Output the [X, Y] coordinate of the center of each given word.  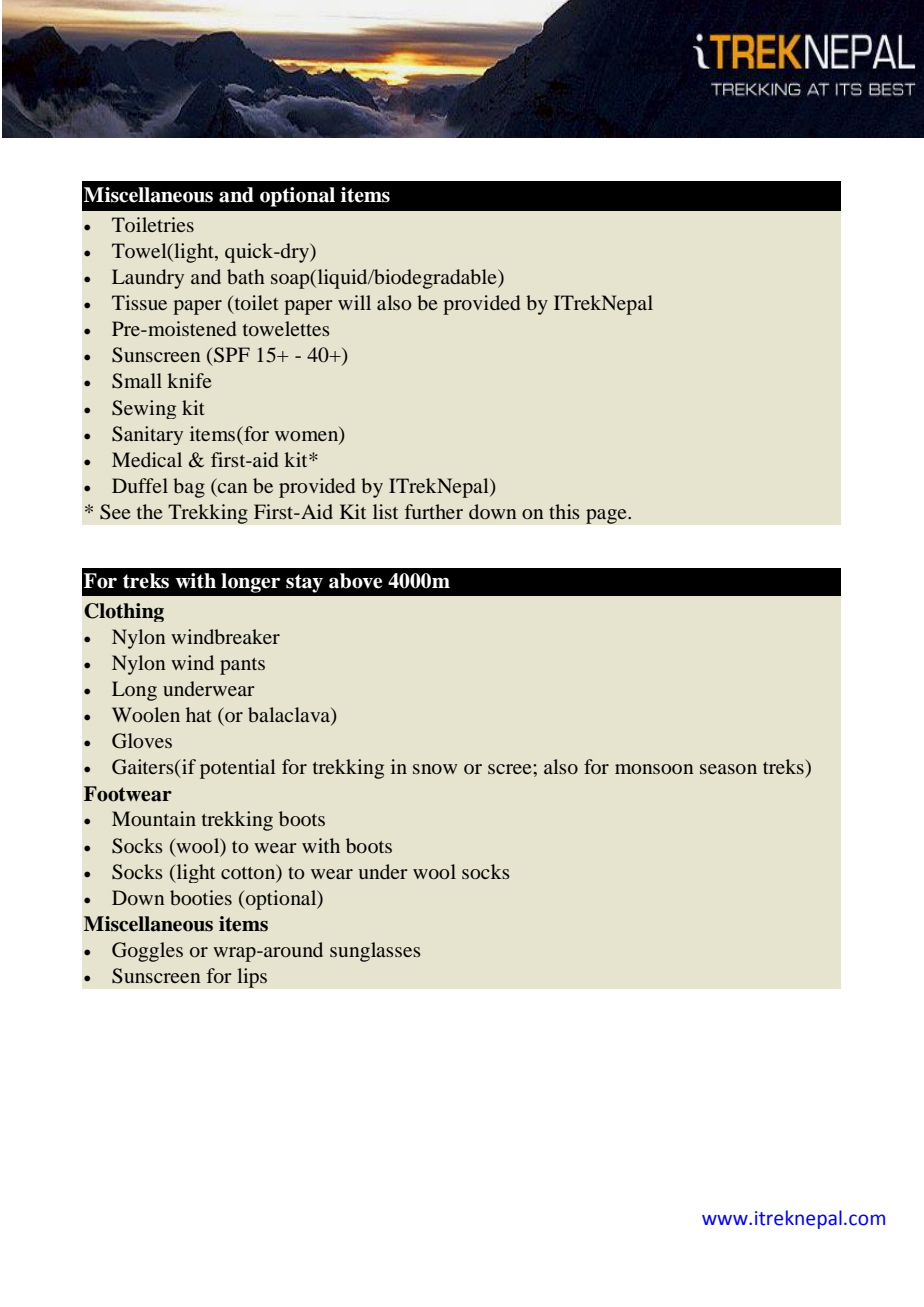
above [355, 581]
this [564, 511]
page [607, 516]
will [354, 302]
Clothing [124, 612]
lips [252, 978]
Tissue [139, 302]
